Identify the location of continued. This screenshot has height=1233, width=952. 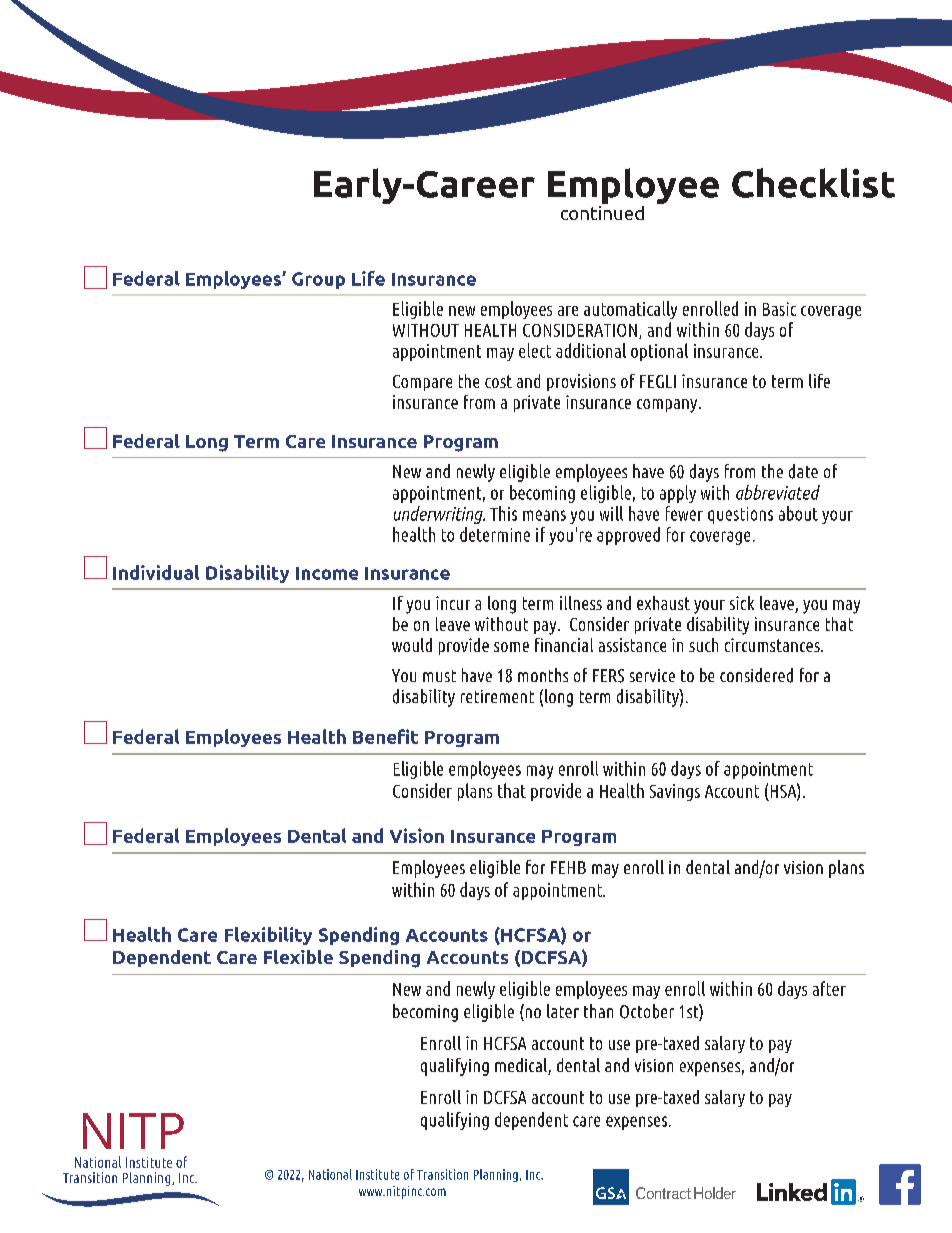
(602, 211).
